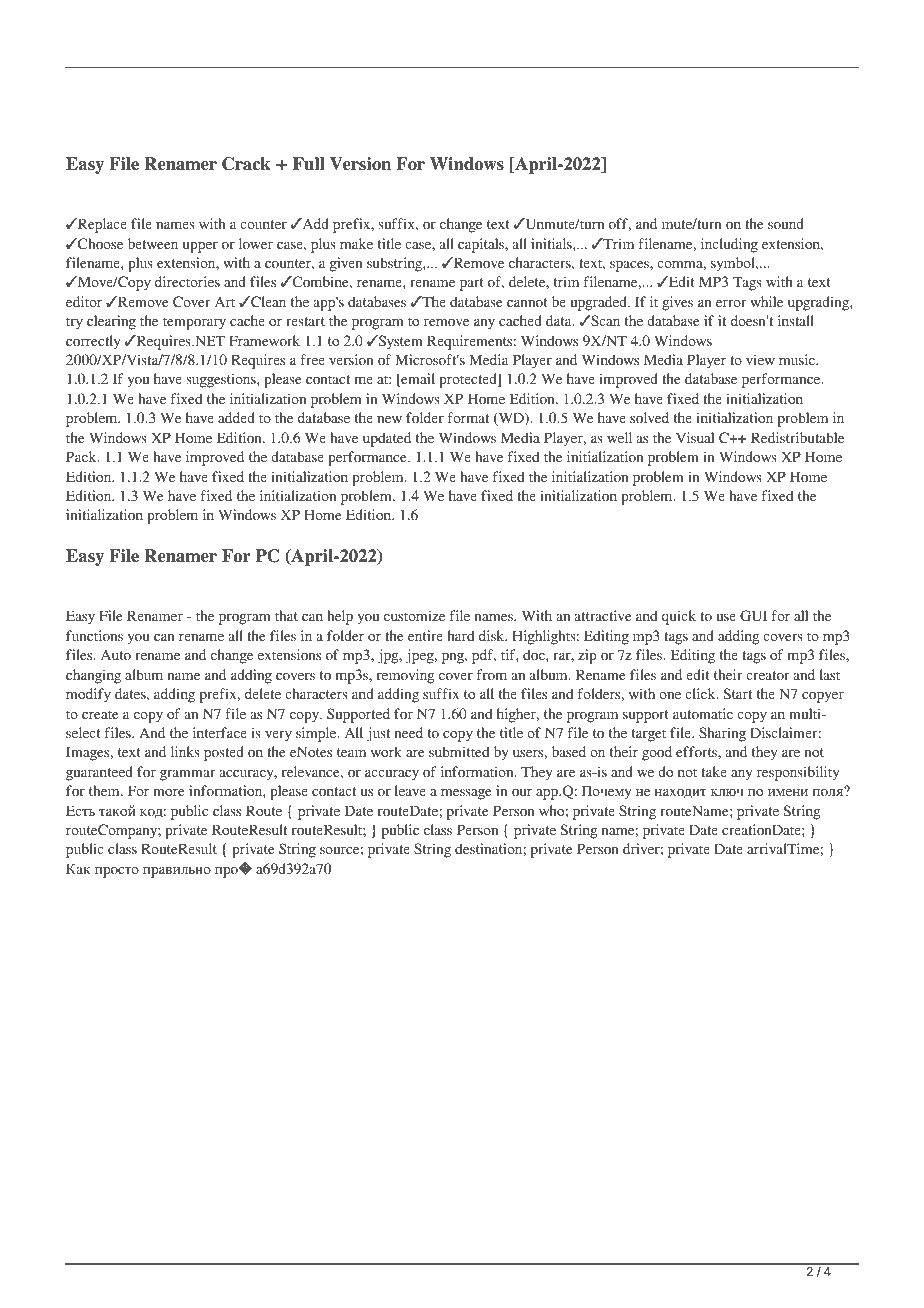  I want to click on protected, so click(469, 380).
